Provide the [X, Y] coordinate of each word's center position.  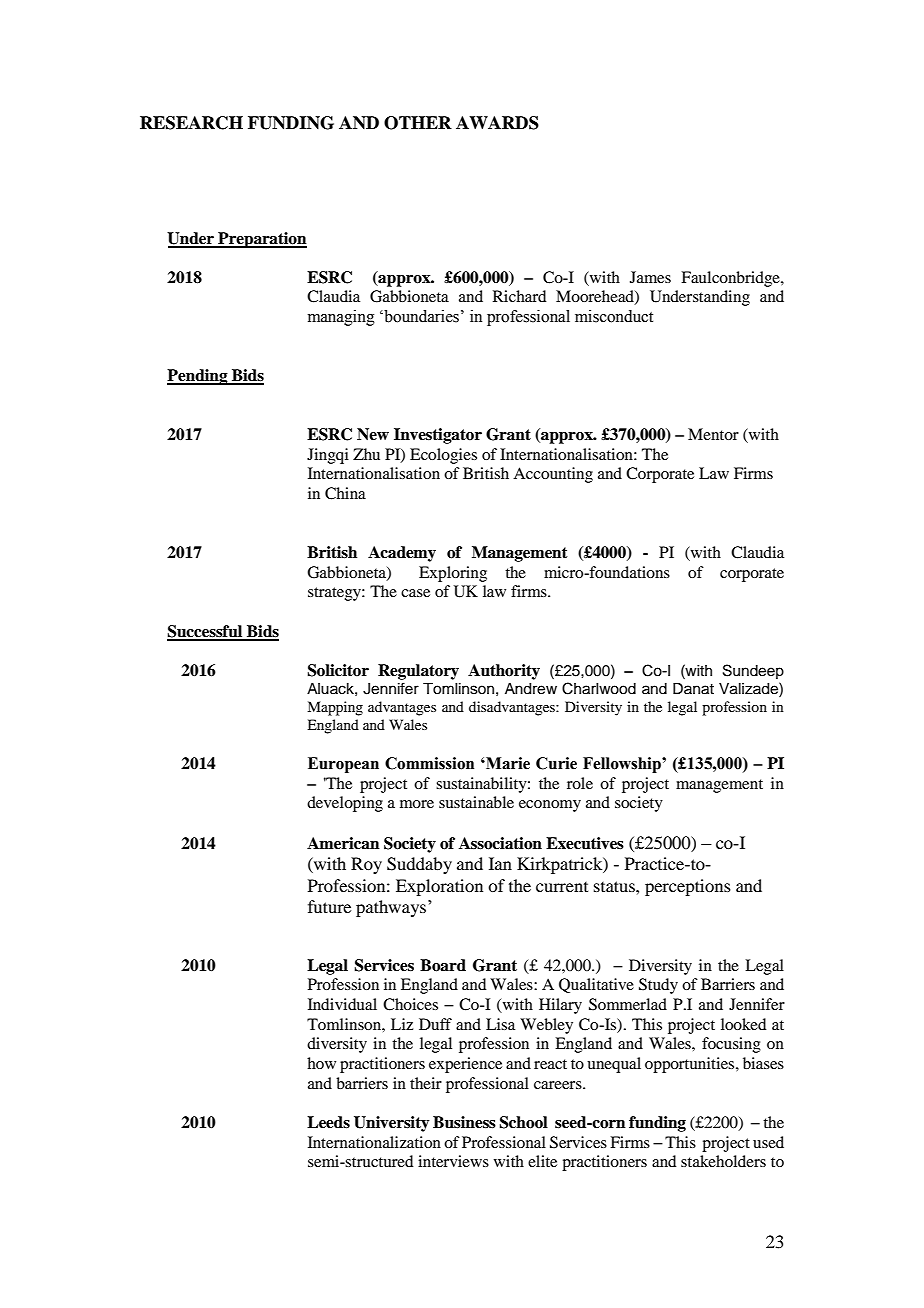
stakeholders [723, 1161]
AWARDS [497, 123]
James [650, 277]
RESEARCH [191, 123]
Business [464, 1122]
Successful [206, 632]
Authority [504, 672]
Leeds [328, 1122]
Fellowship [623, 765]
